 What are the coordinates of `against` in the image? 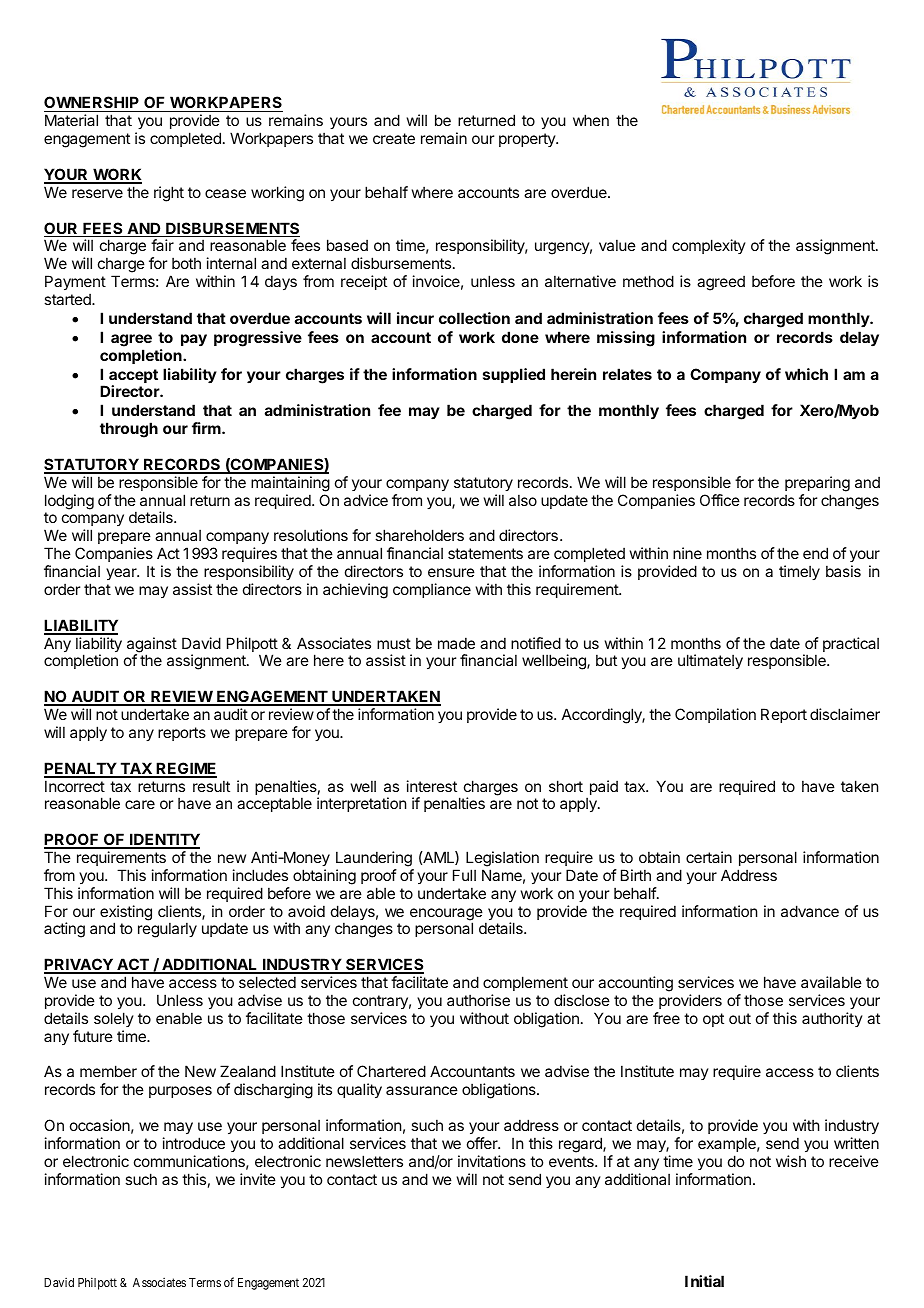 It's located at (152, 646).
